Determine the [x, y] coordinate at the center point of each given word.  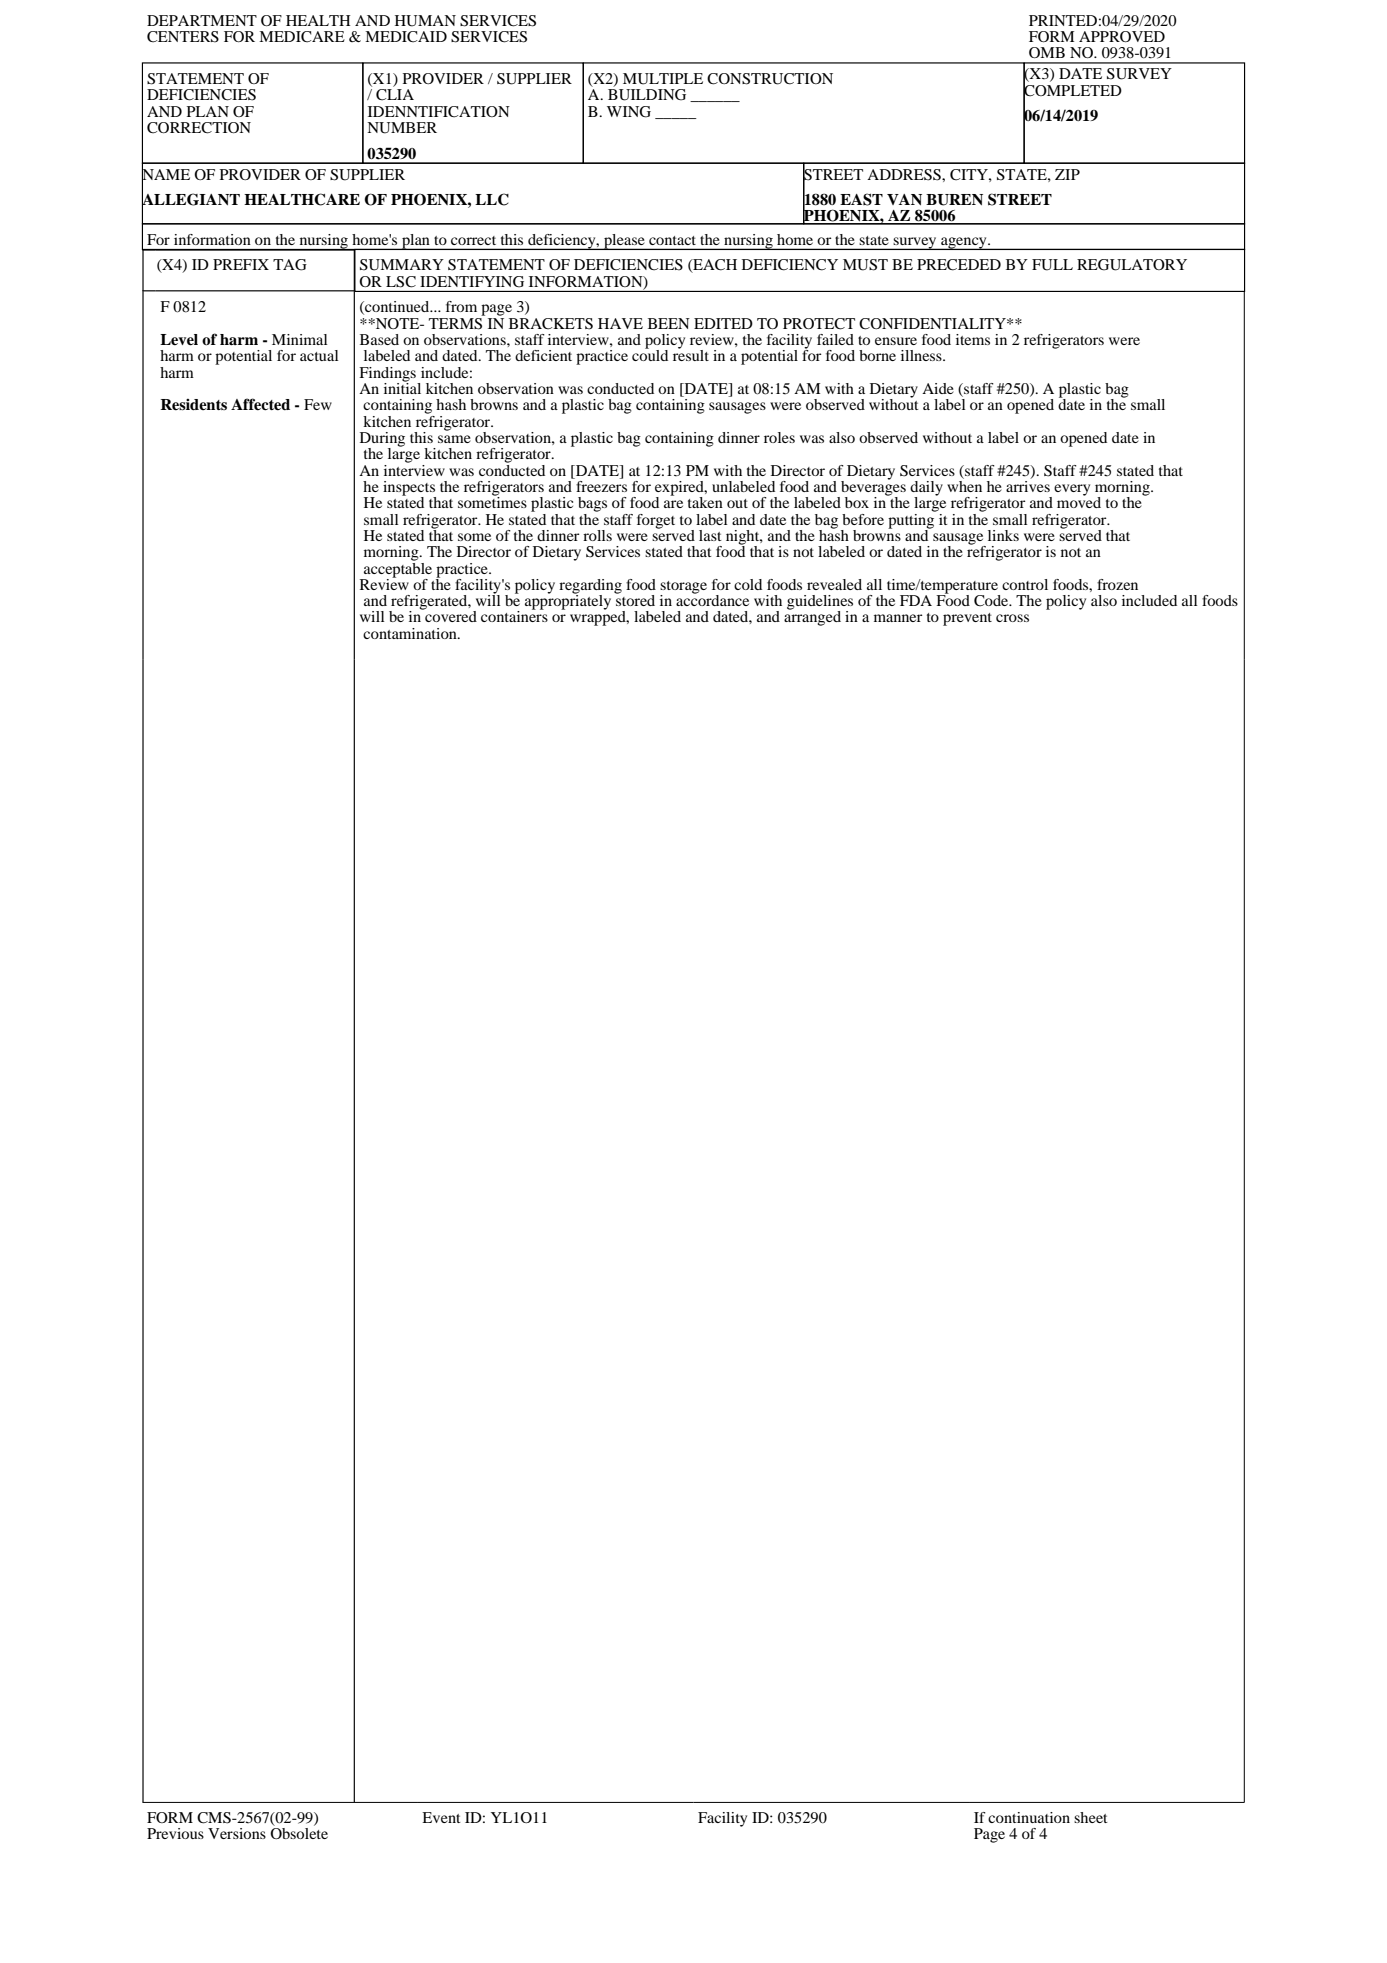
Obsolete [299, 1833]
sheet [1091, 1817]
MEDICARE [302, 37]
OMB [1047, 53]
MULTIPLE [663, 79]
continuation [1029, 1817]
